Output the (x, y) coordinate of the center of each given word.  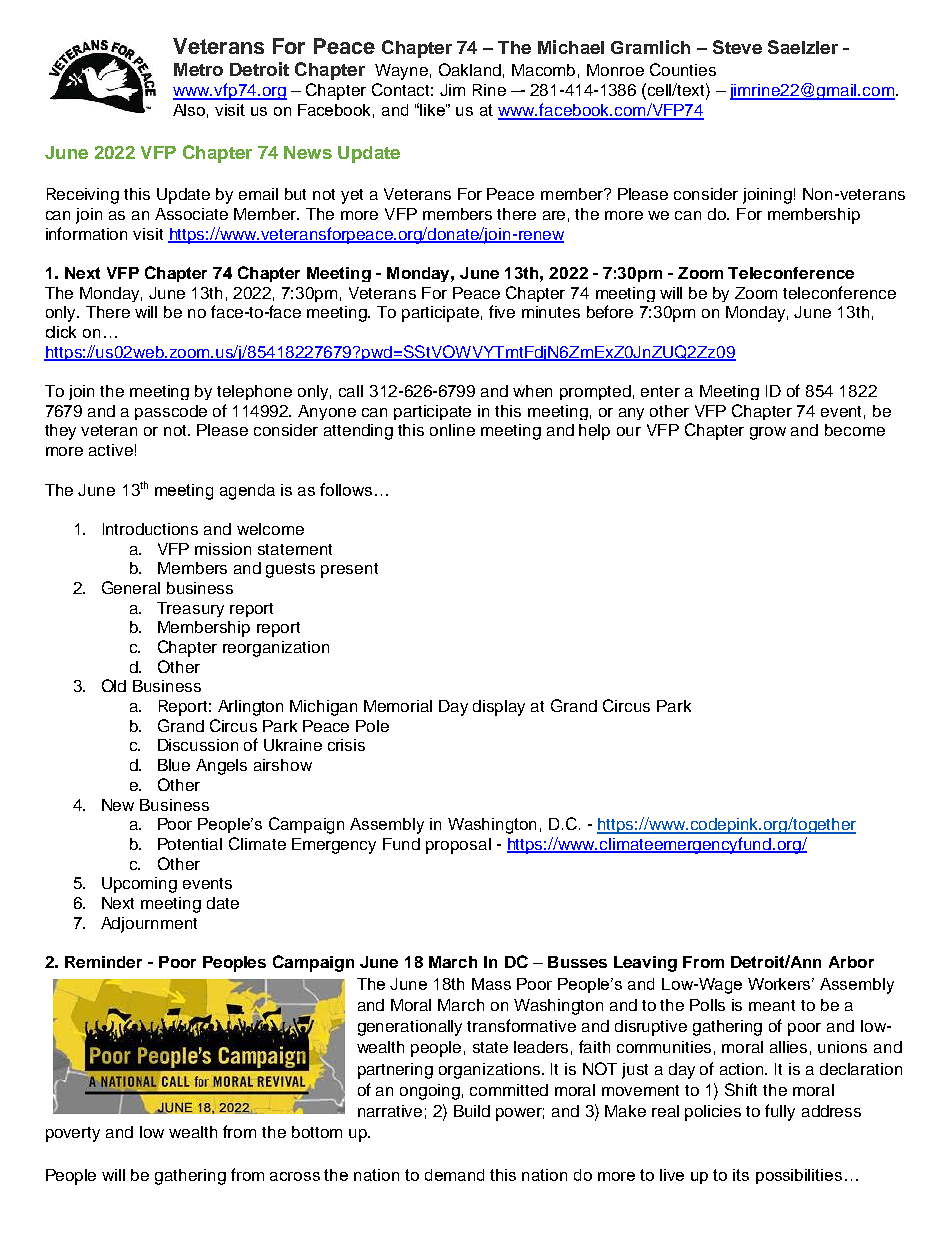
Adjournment (149, 925)
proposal (458, 846)
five (502, 311)
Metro (198, 69)
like (433, 110)
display (499, 708)
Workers (781, 984)
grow (768, 433)
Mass (491, 984)
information (86, 233)
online (452, 430)
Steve (737, 47)
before (610, 311)
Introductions (150, 529)
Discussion (198, 745)
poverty (73, 1134)
